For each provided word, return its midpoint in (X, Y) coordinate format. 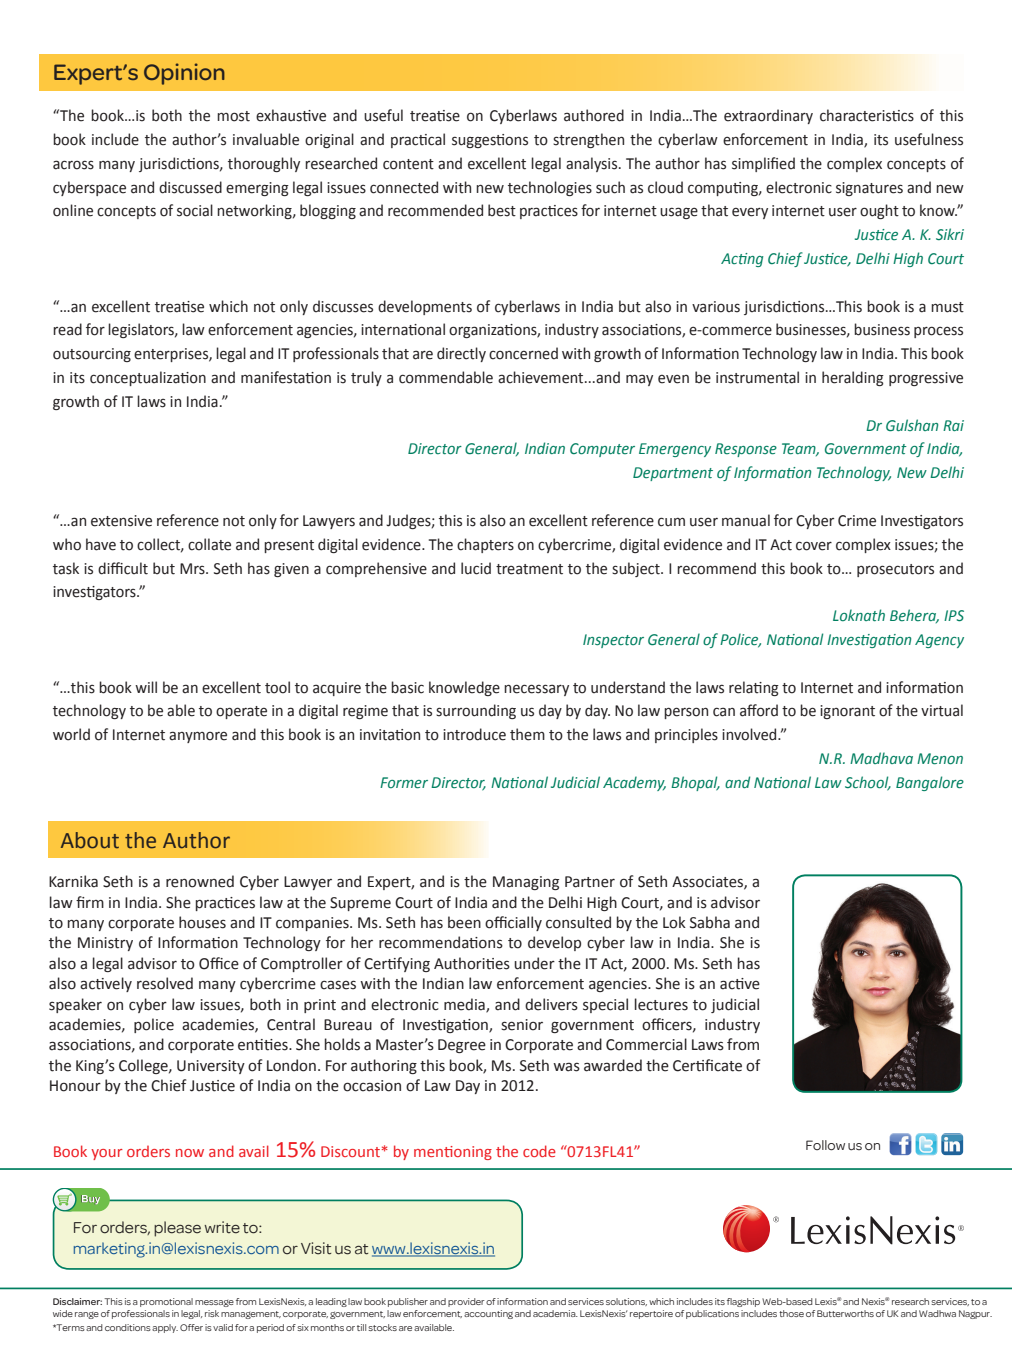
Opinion (184, 74)
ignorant (847, 712)
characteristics (867, 115)
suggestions (490, 141)
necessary (536, 690)
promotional (166, 1302)
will (146, 687)
